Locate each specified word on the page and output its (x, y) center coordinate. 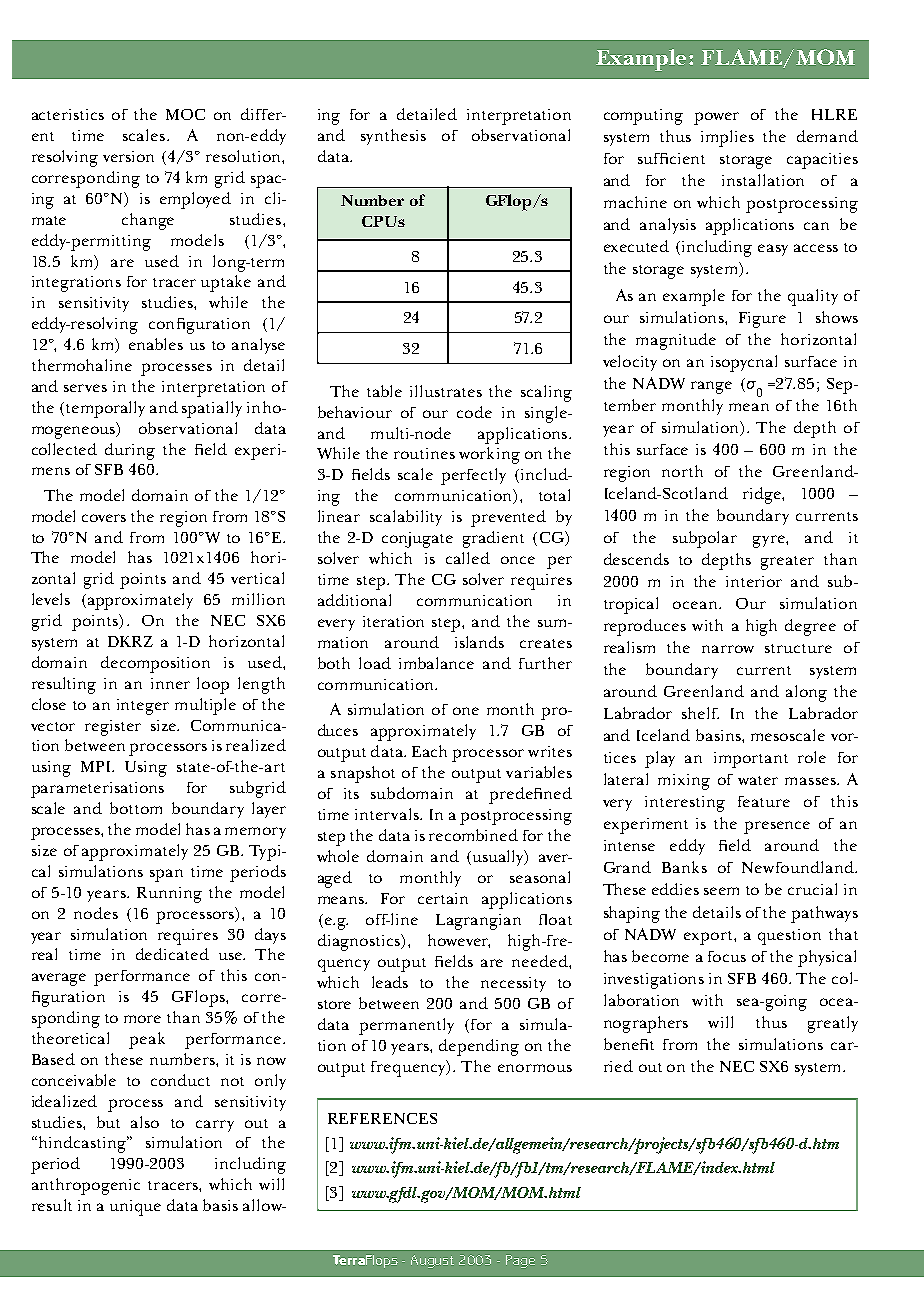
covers (104, 518)
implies (727, 138)
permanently (406, 1026)
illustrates (446, 391)
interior (754, 581)
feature (764, 801)
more (142, 1019)
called (468, 558)
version (128, 156)
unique (135, 1208)
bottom (136, 808)
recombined (473, 835)
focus (727, 956)
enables (156, 344)
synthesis (393, 137)
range (711, 387)
